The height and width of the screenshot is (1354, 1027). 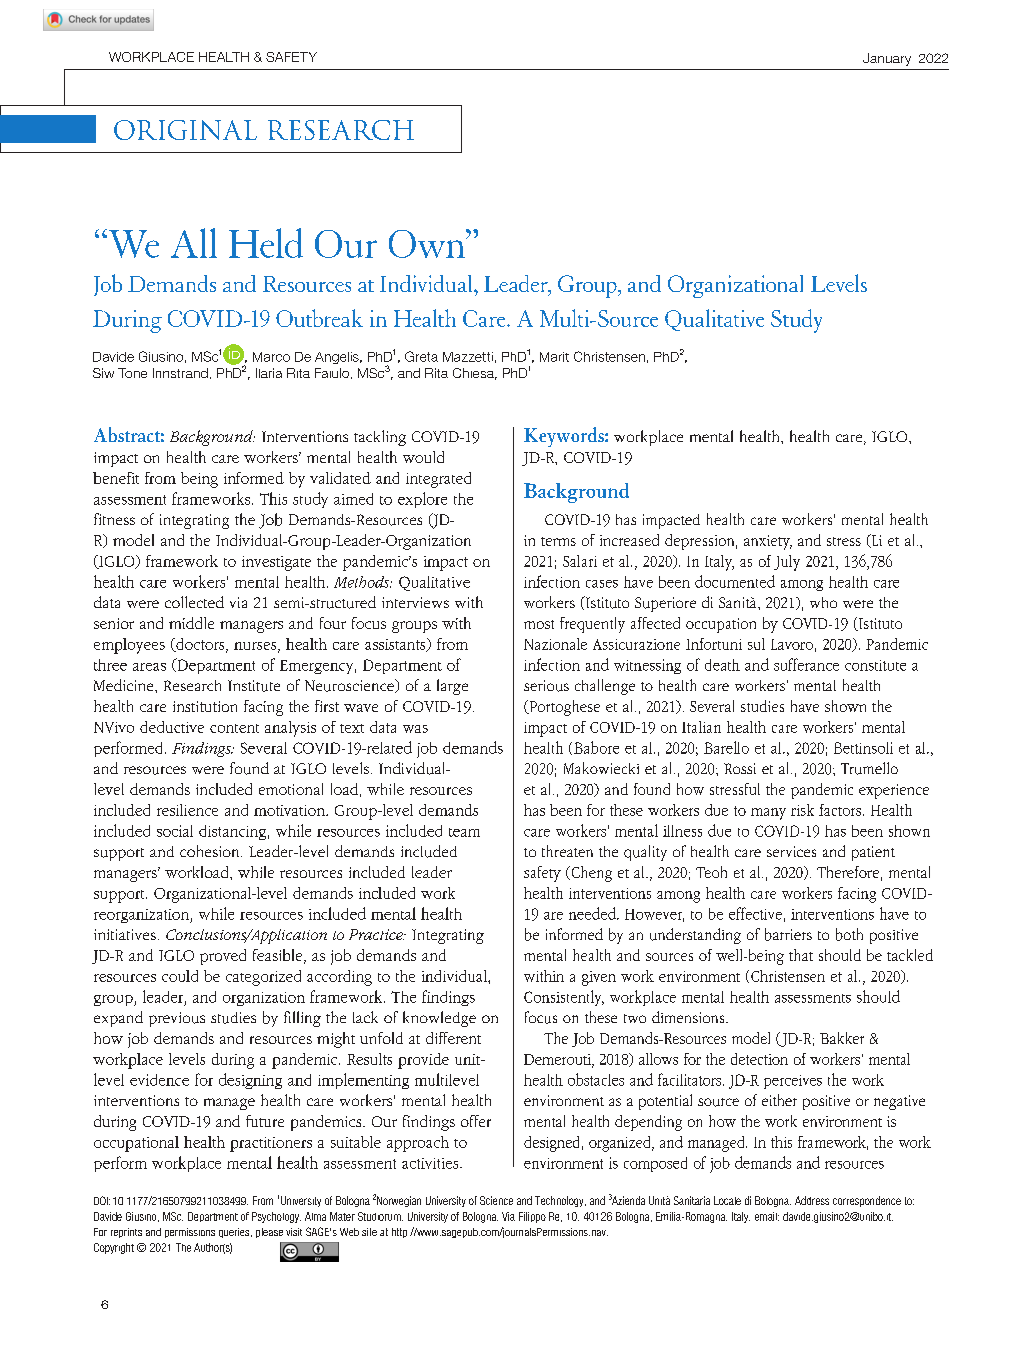 I want to click on Held, so click(x=266, y=243).
